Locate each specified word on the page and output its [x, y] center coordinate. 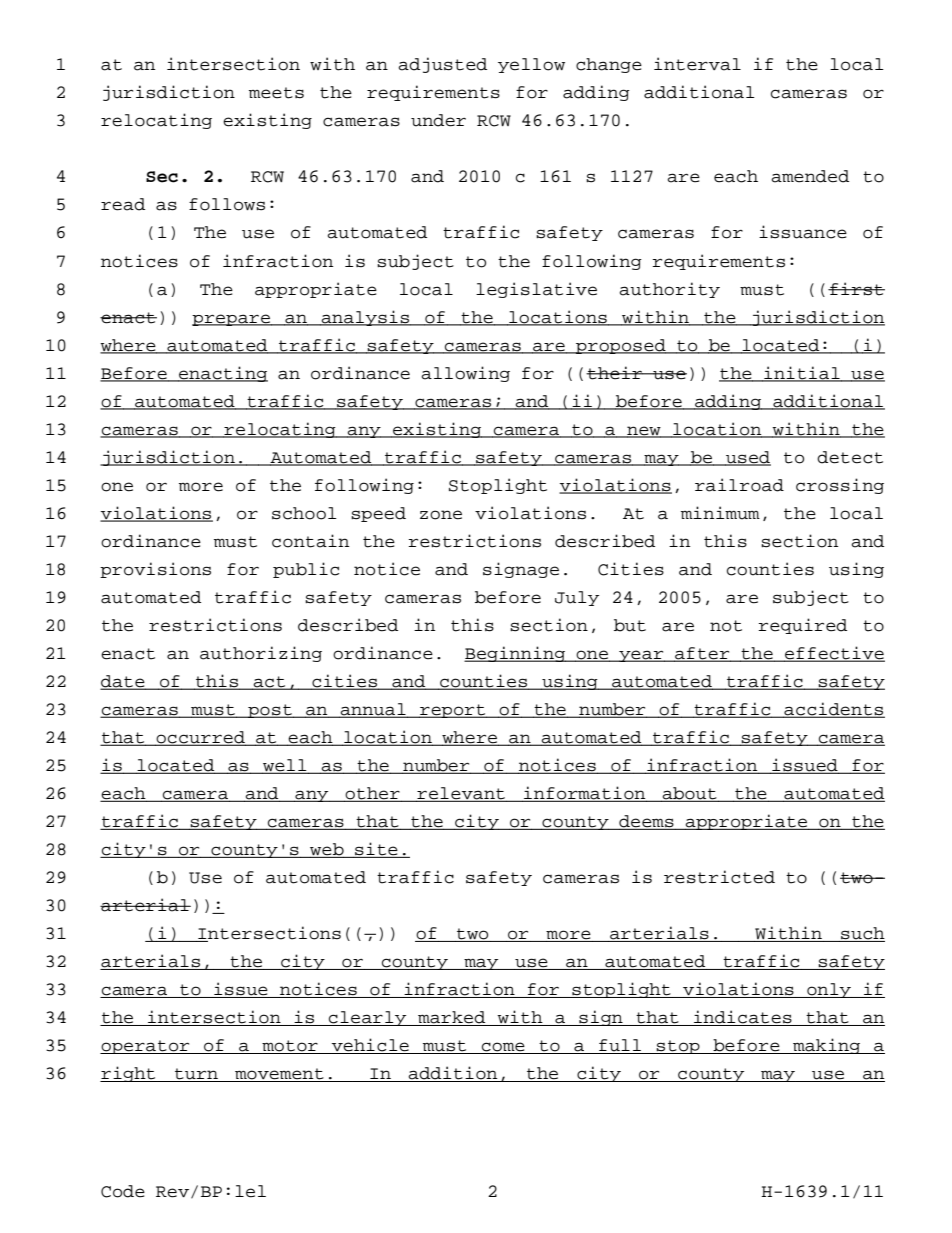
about [689, 794]
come [503, 1048]
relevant [461, 794]
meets [276, 93]
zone [441, 515]
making [826, 1046]
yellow [531, 65]
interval [697, 64]
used [747, 458]
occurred [200, 738]
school [304, 513]
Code [123, 1191]
